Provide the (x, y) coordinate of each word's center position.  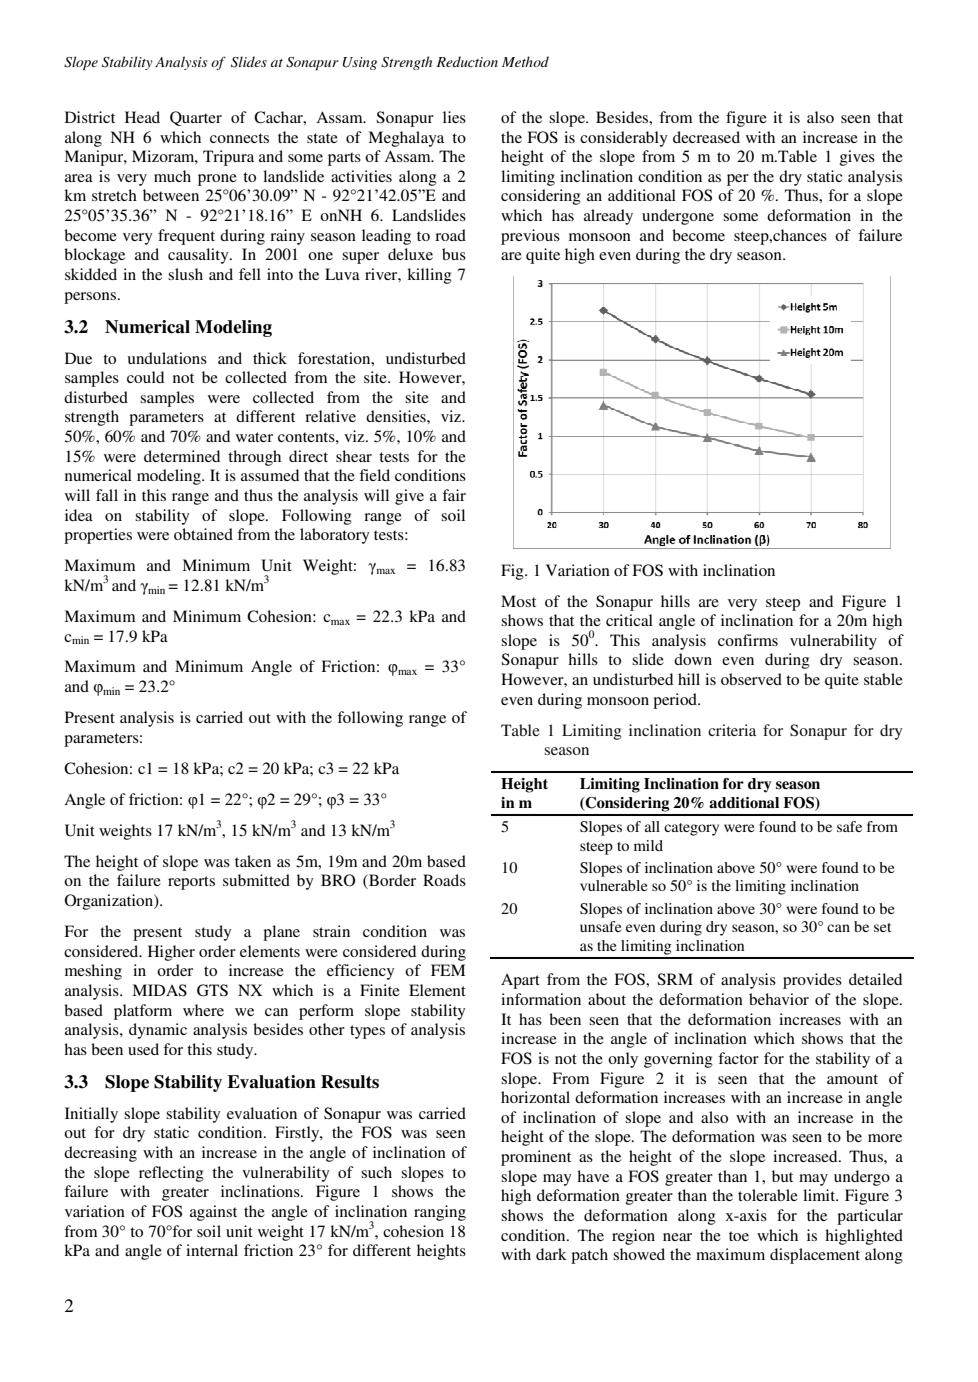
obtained (203, 534)
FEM (448, 970)
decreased (706, 137)
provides (812, 981)
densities (397, 416)
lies (454, 117)
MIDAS (159, 990)
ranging (440, 1213)
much (172, 176)
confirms (748, 640)
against (213, 1213)
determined (182, 456)
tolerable (768, 1195)
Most (518, 601)
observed (751, 679)
